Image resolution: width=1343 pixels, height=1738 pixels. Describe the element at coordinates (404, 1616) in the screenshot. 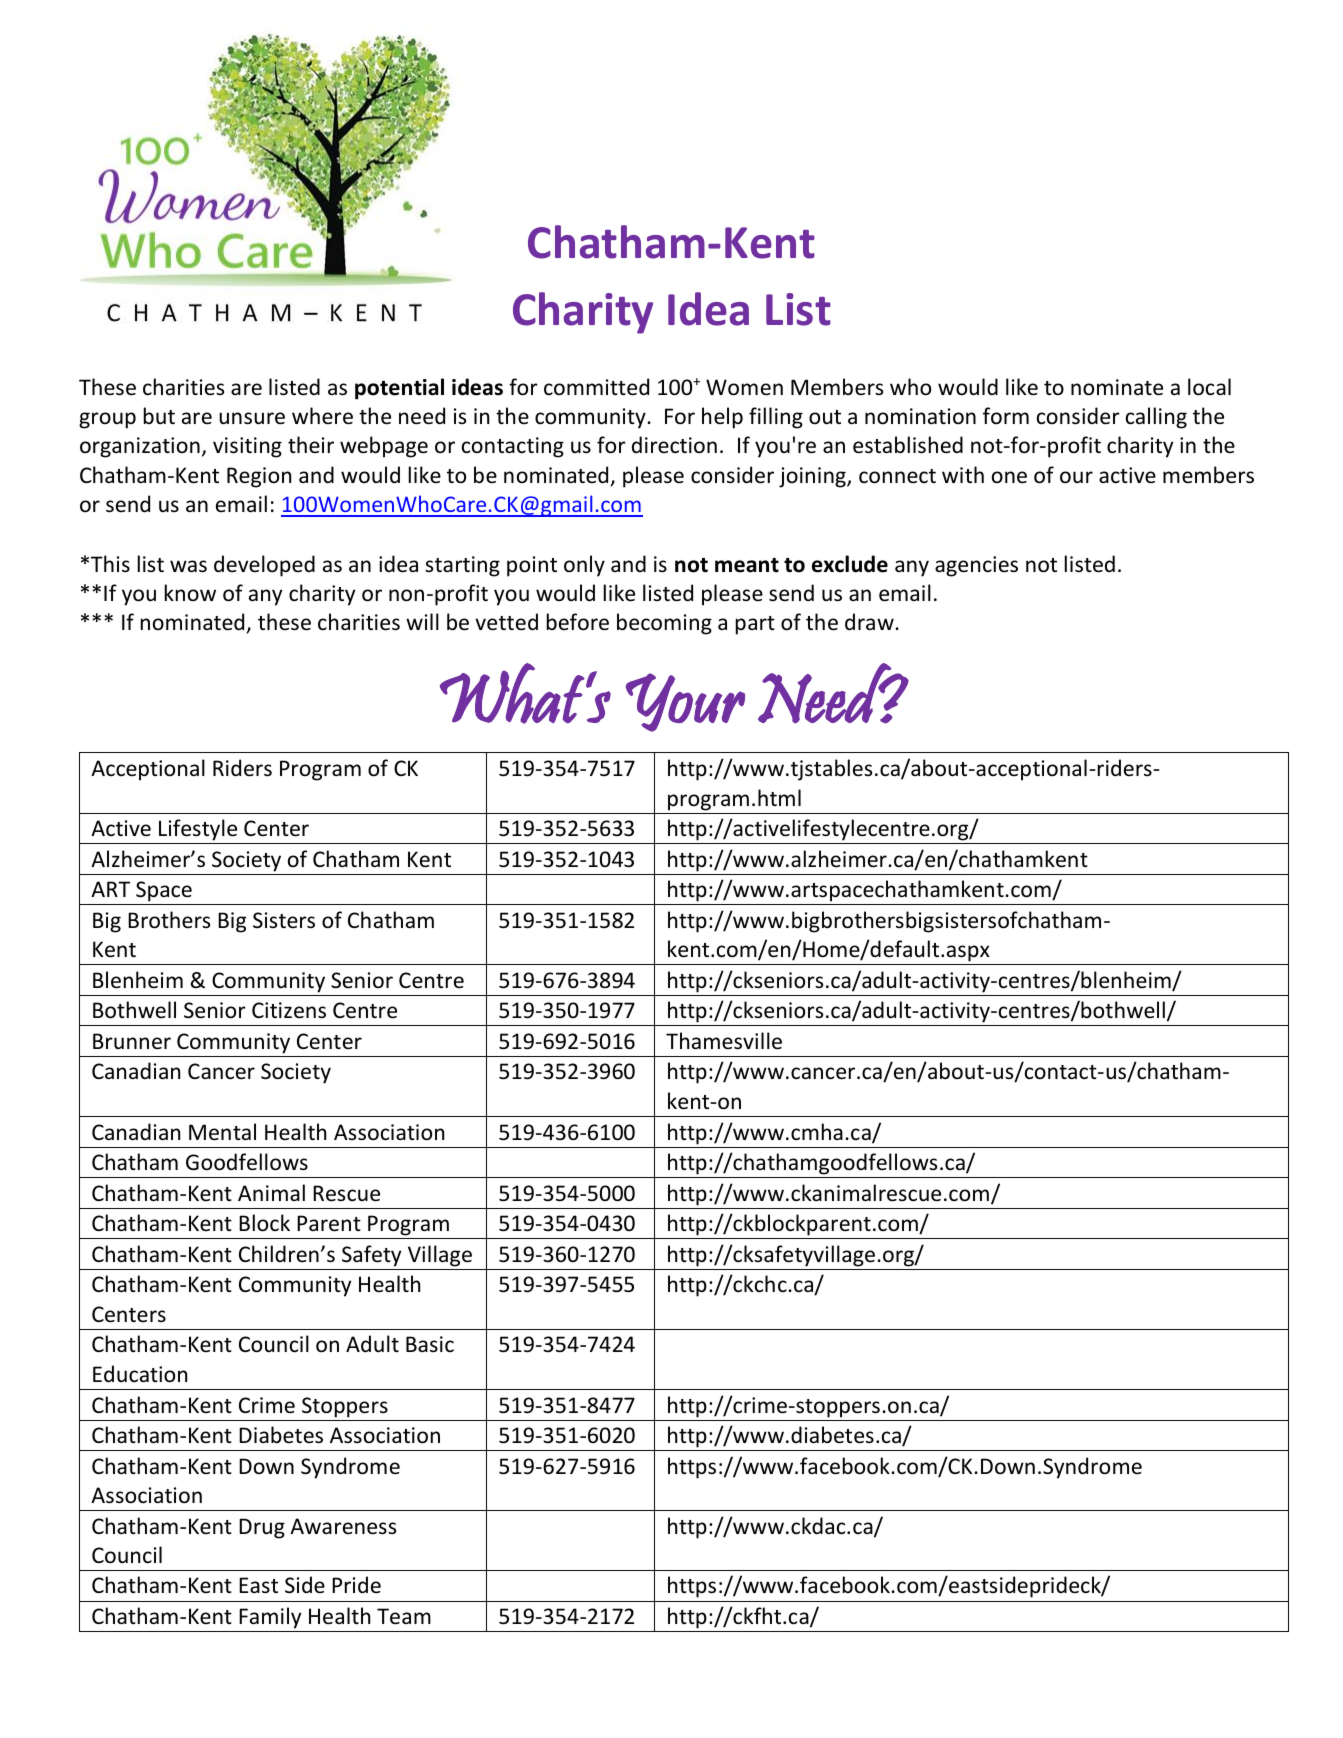

I see `Team` at that location.
